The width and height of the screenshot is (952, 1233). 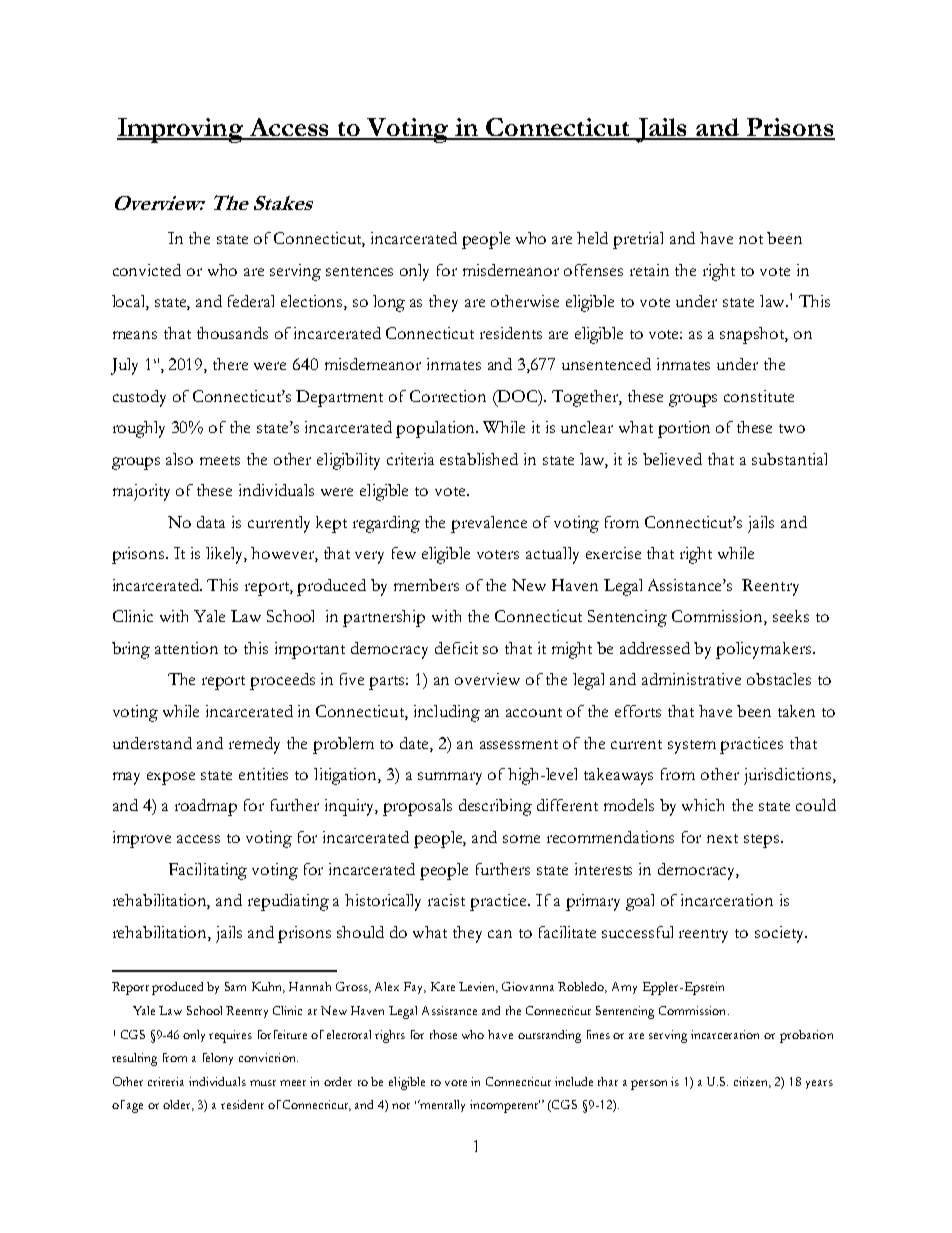 I want to click on next, so click(x=722, y=838).
